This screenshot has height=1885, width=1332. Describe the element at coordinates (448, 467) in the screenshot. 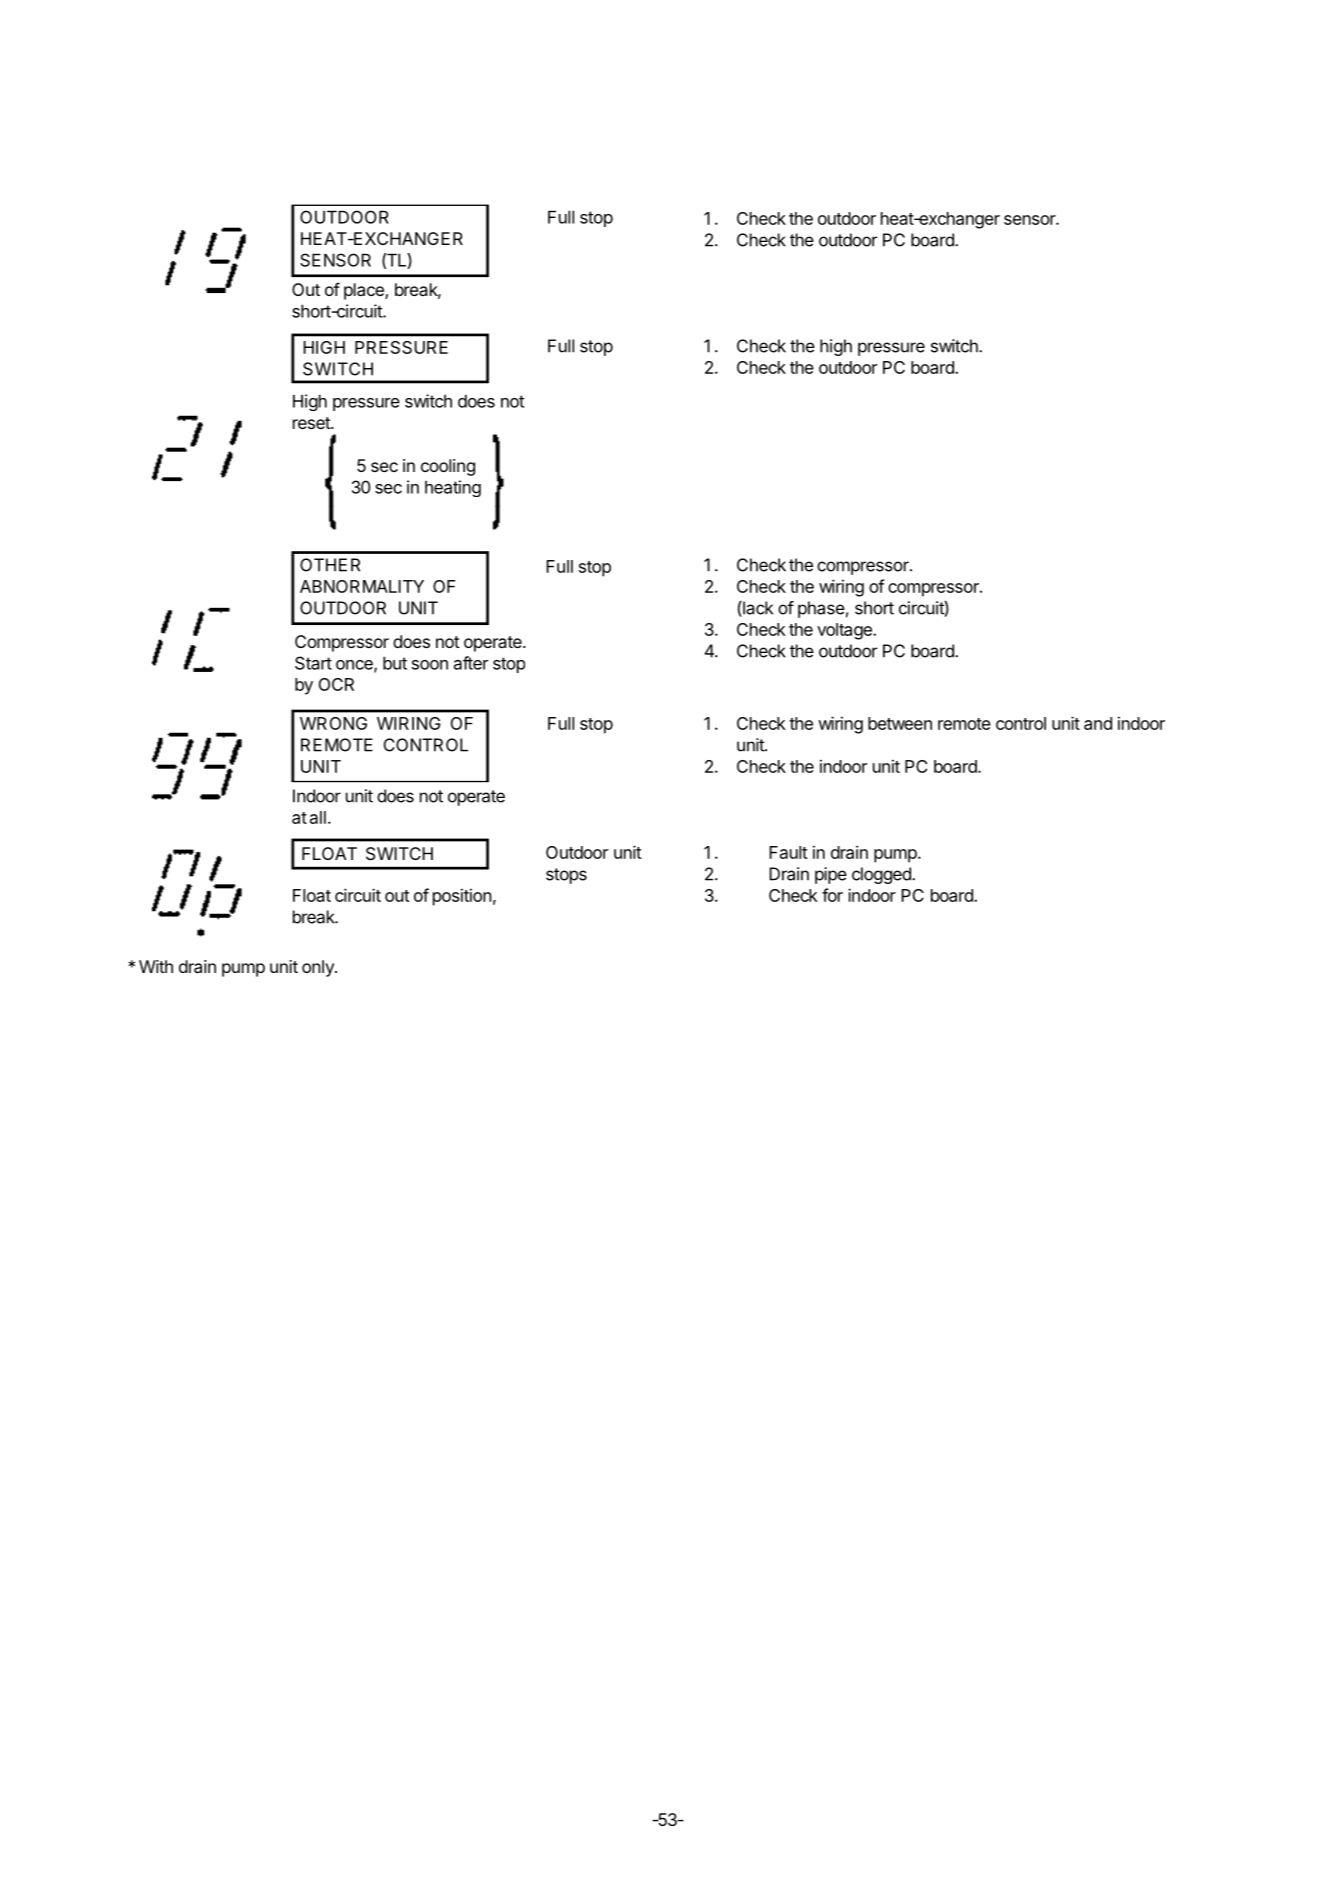

I see `cooling` at that location.
